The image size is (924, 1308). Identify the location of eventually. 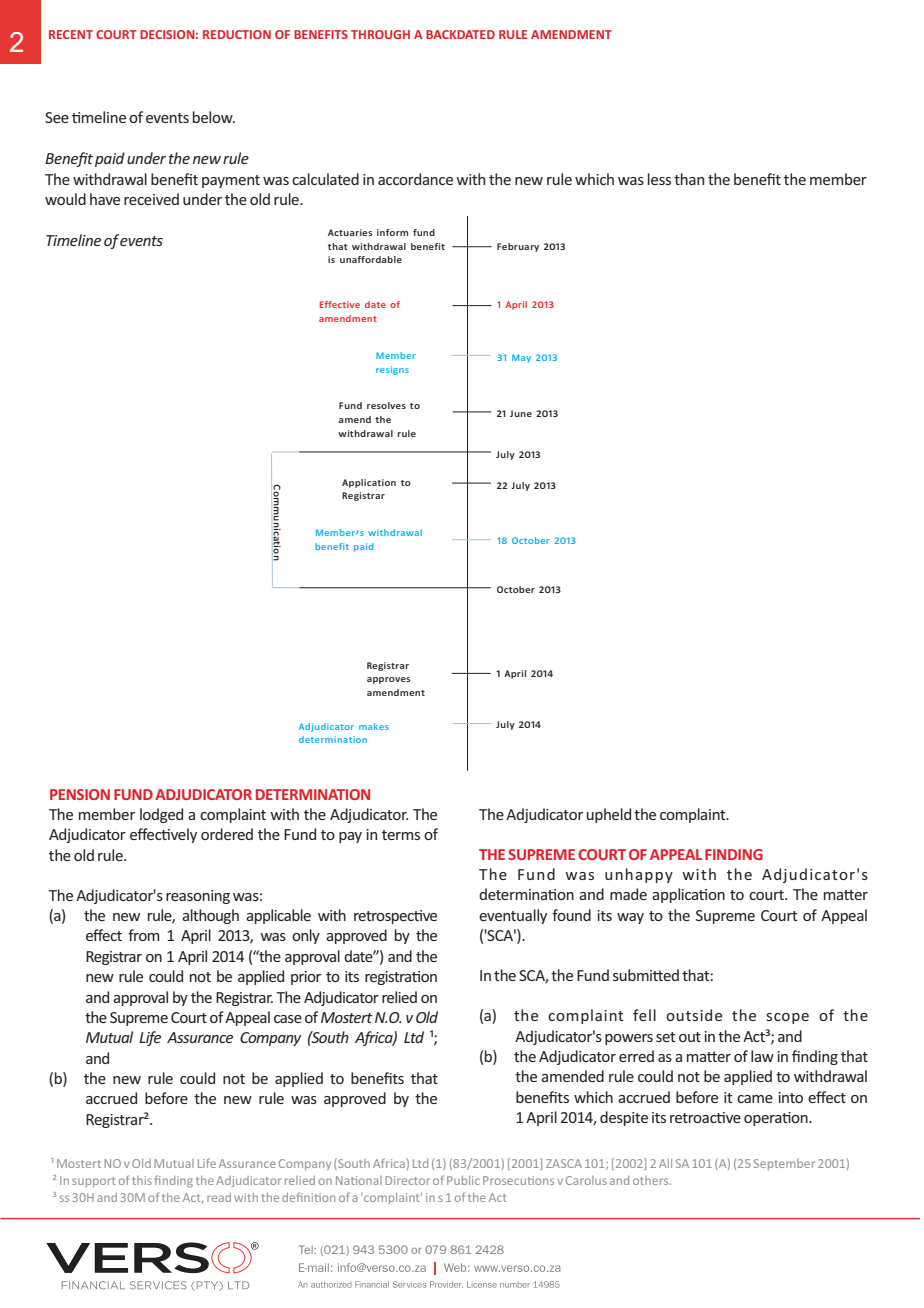
(513, 916).
